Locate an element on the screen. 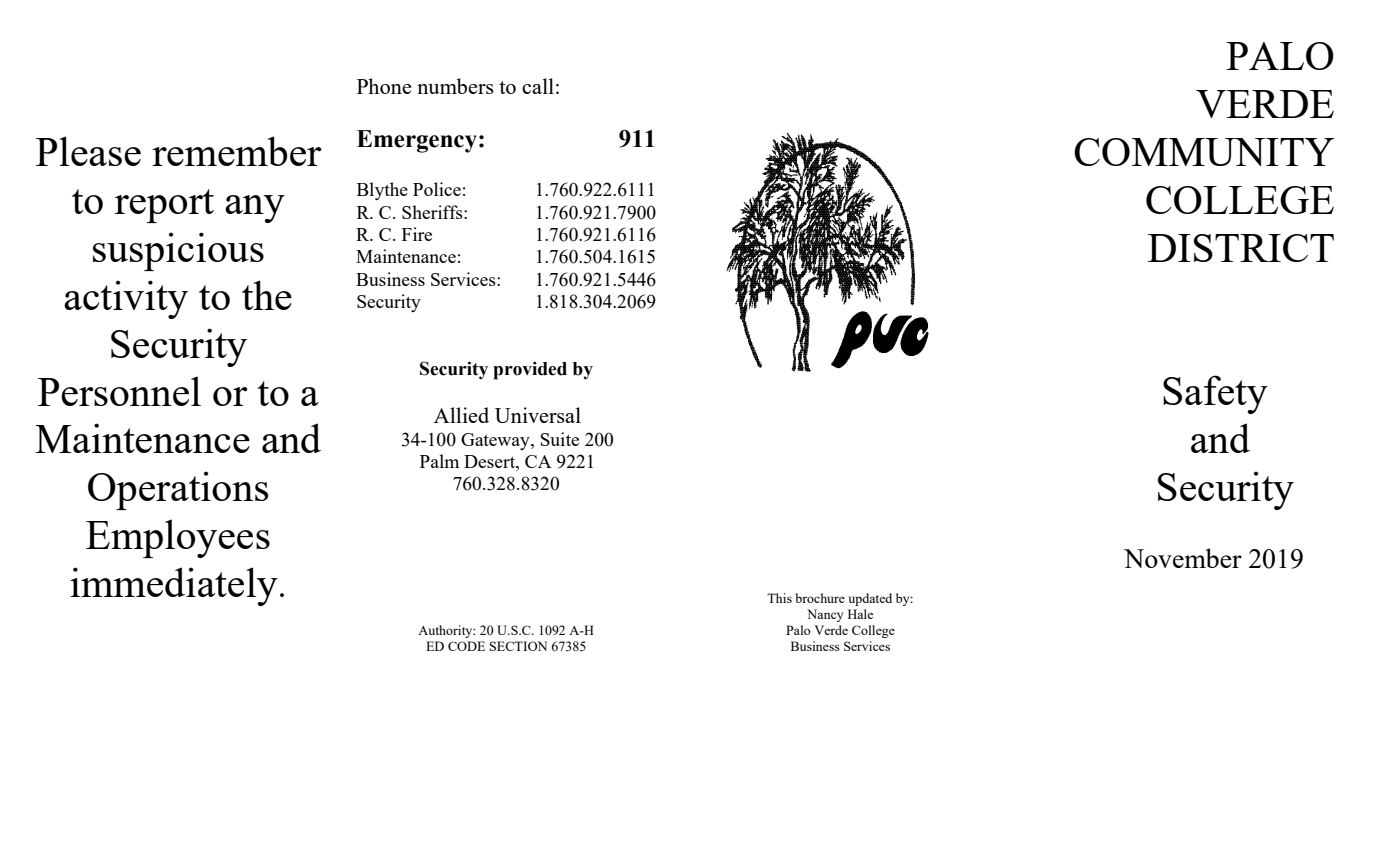 Image resolution: width=1400 pixels, height=850 pixels. Universal is located at coordinates (538, 415).
